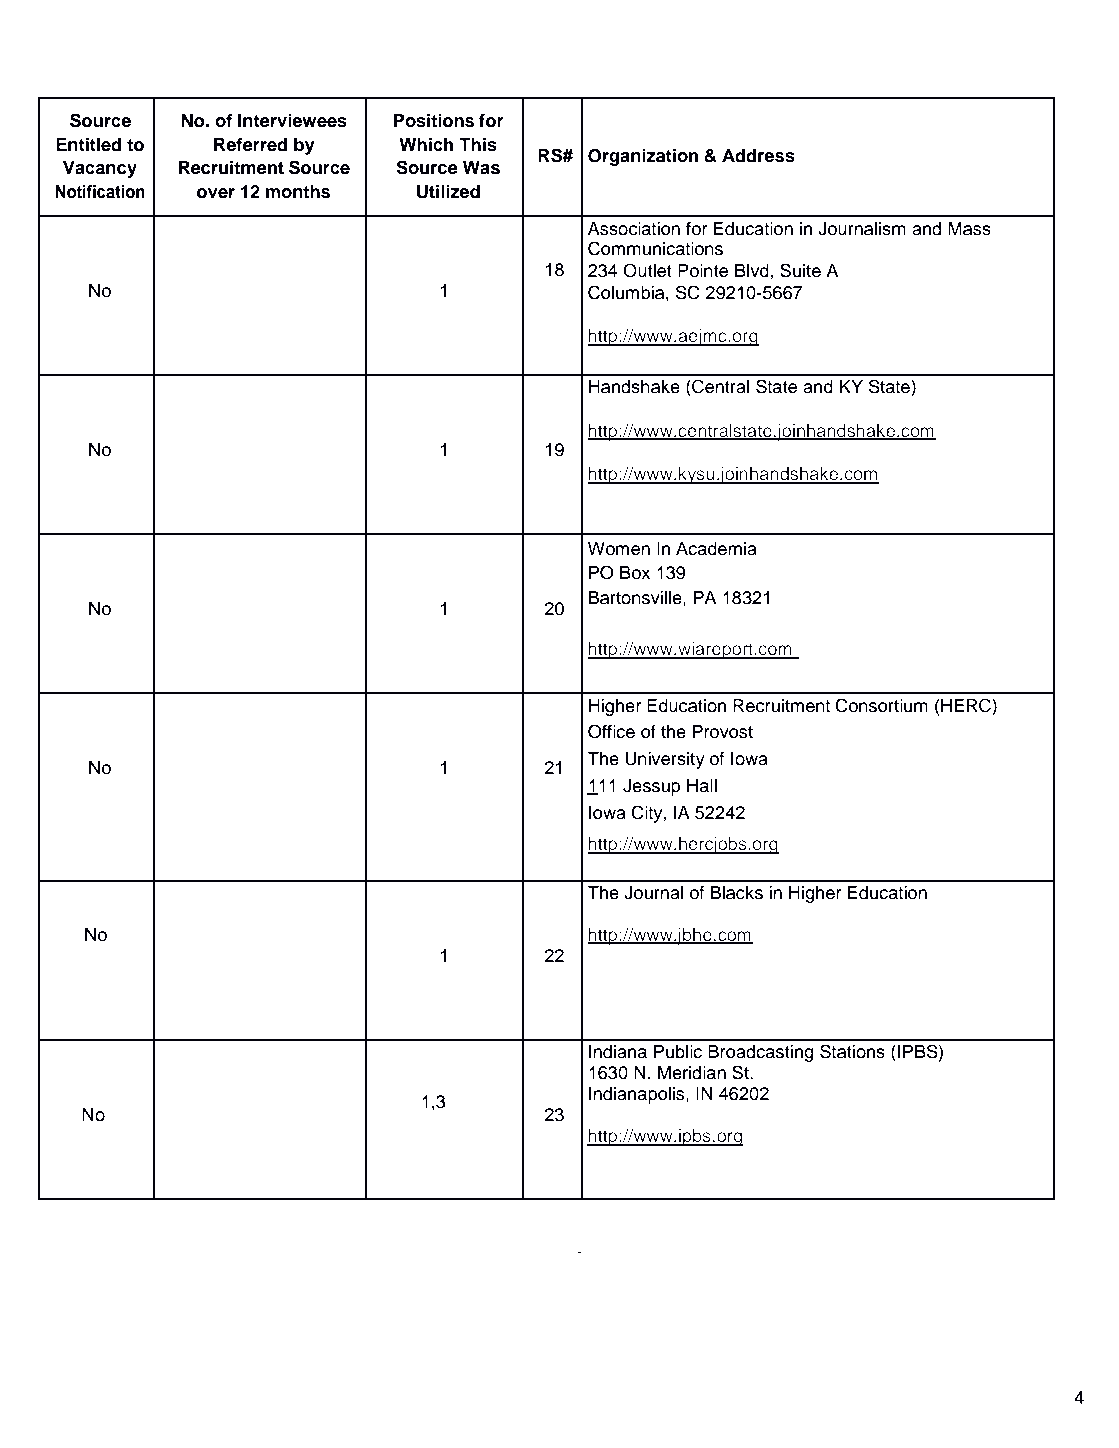 Image resolution: width=1119 pixels, height=1448 pixels. What do you see at coordinates (478, 144) in the screenshot?
I see `This` at bounding box center [478, 144].
